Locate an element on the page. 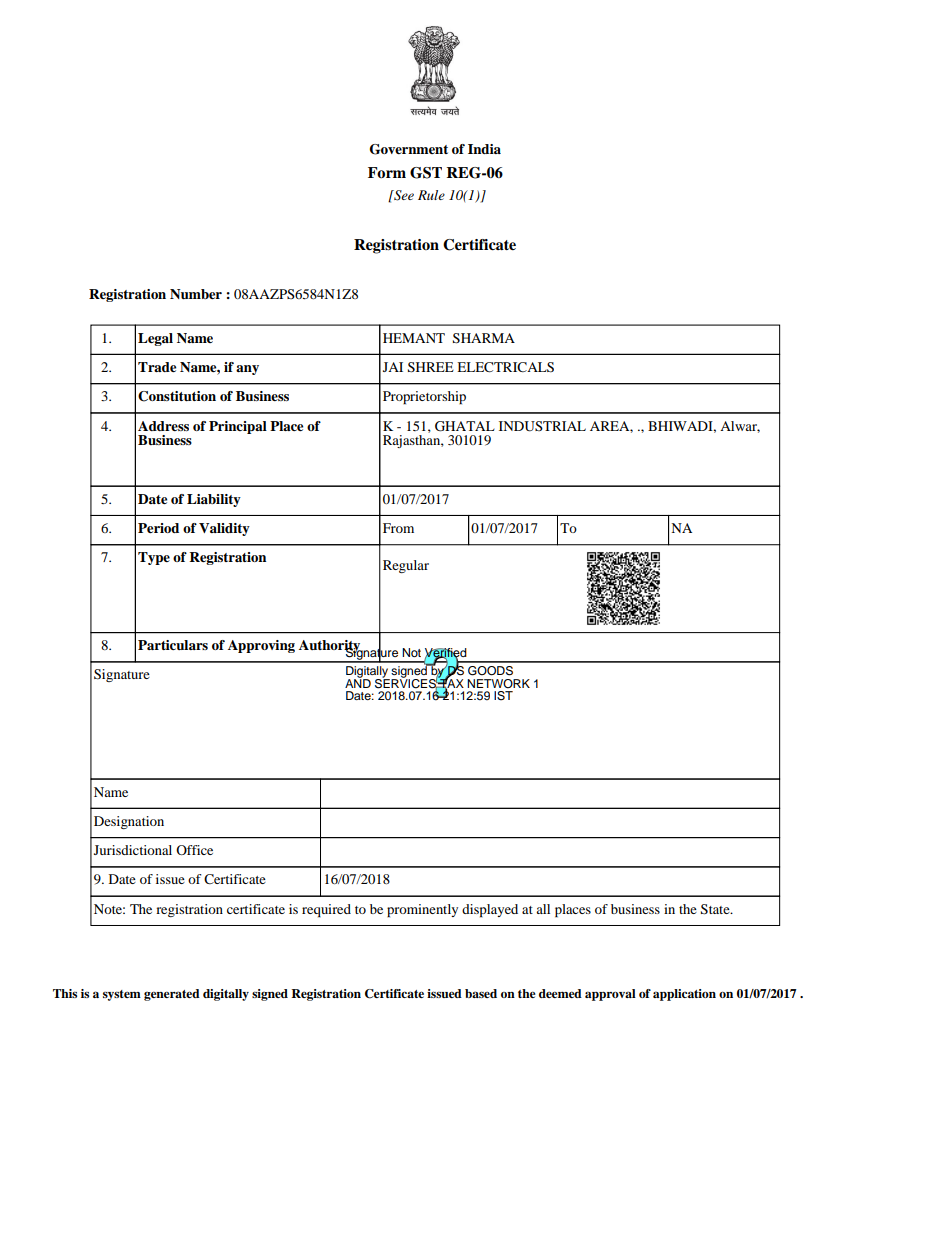 The height and width of the document is (1233, 952). prominently is located at coordinates (422, 911).
